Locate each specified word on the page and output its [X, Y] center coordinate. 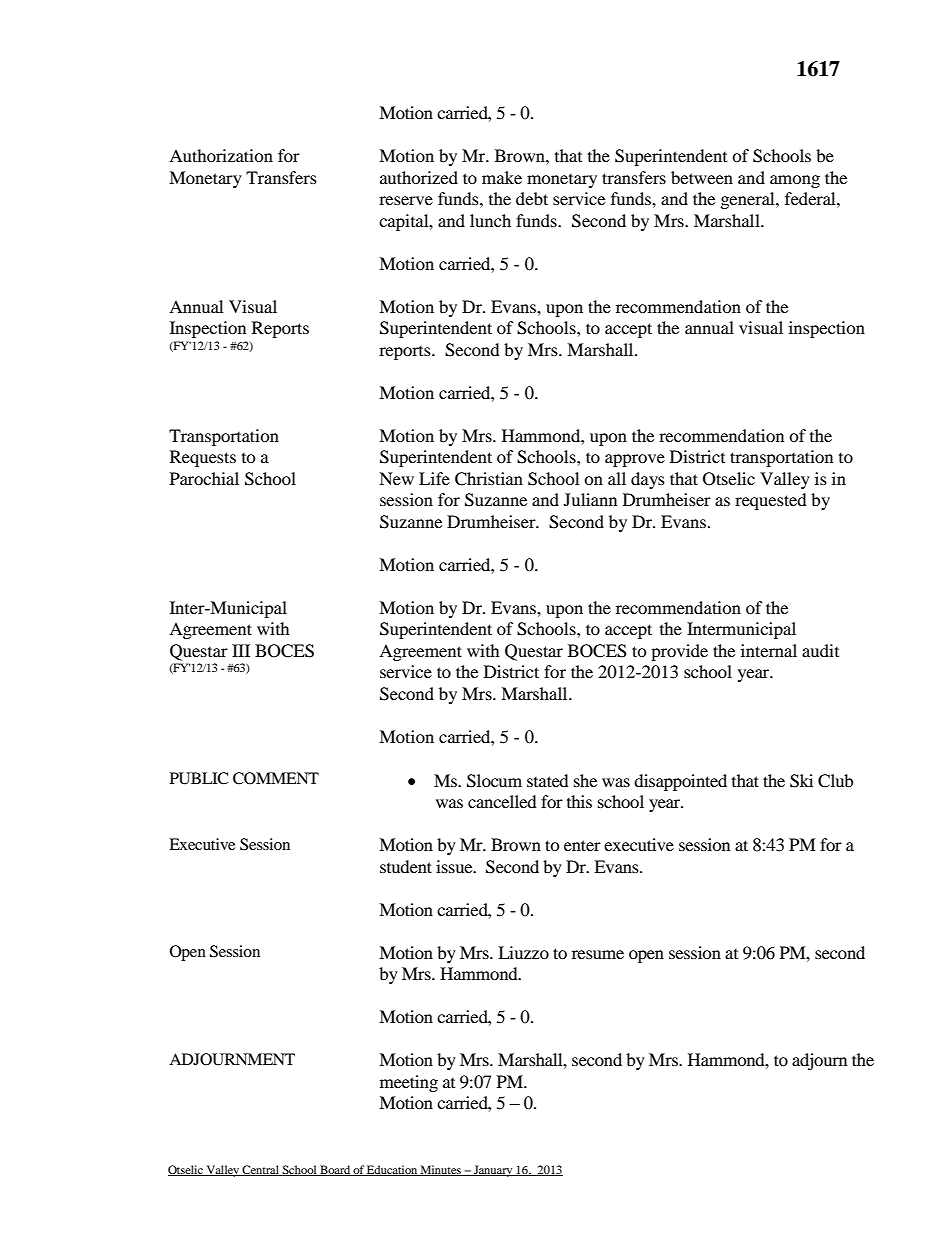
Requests [203, 458]
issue [455, 866]
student [406, 866]
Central [261, 1170]
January [493, 1171]
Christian [489, 479]
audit [820, 650]
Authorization [221, 155]
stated [548, 780]
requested [771, 501]
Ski [801, 781]
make [502, 177]
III [241, 650]
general [749, 200]
